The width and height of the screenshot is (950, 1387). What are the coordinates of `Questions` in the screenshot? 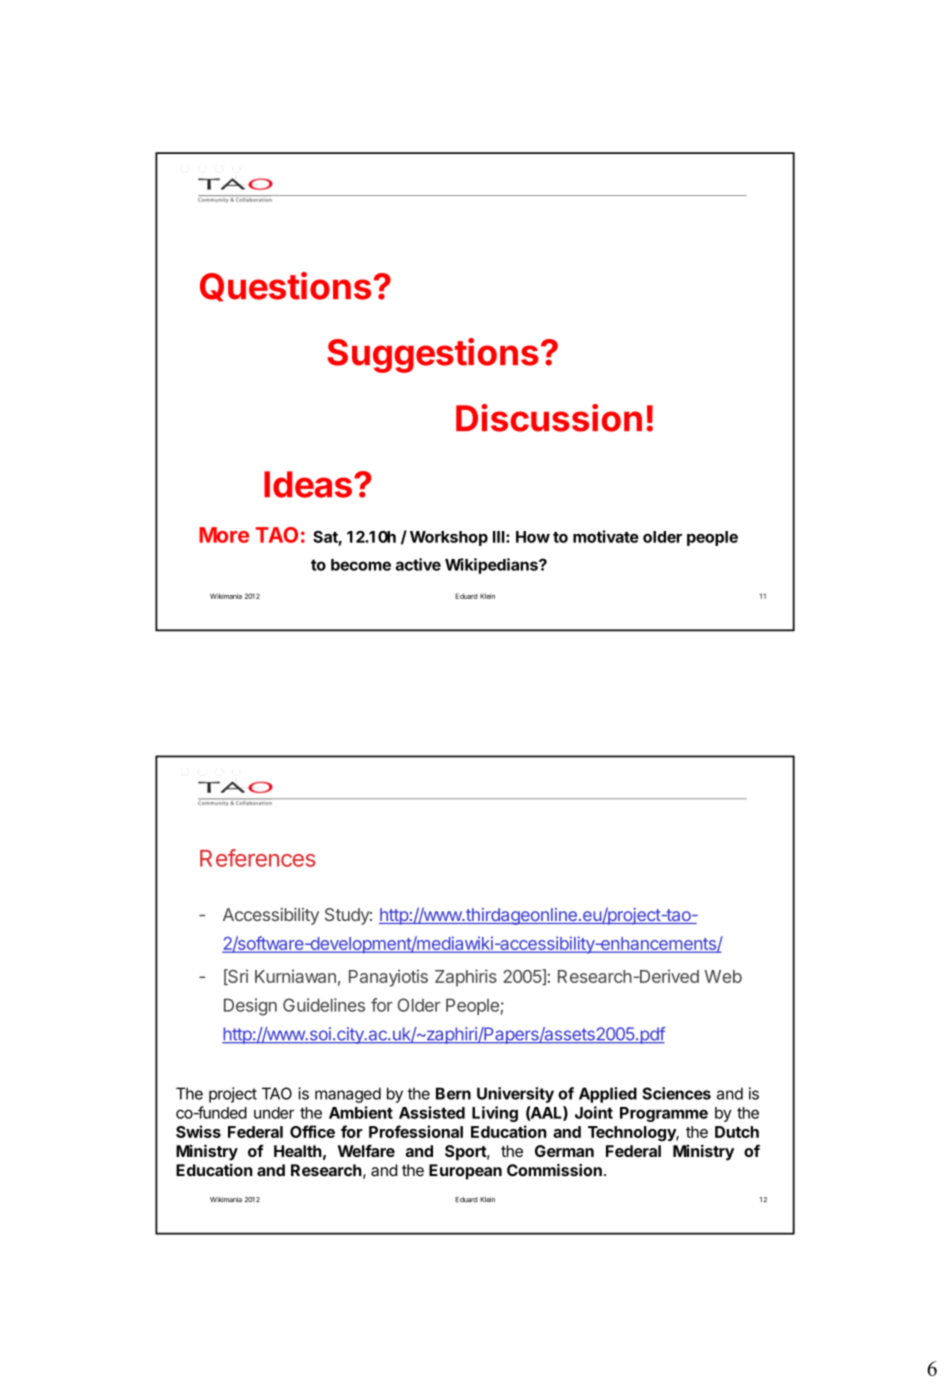 It's located at (285, 287).
